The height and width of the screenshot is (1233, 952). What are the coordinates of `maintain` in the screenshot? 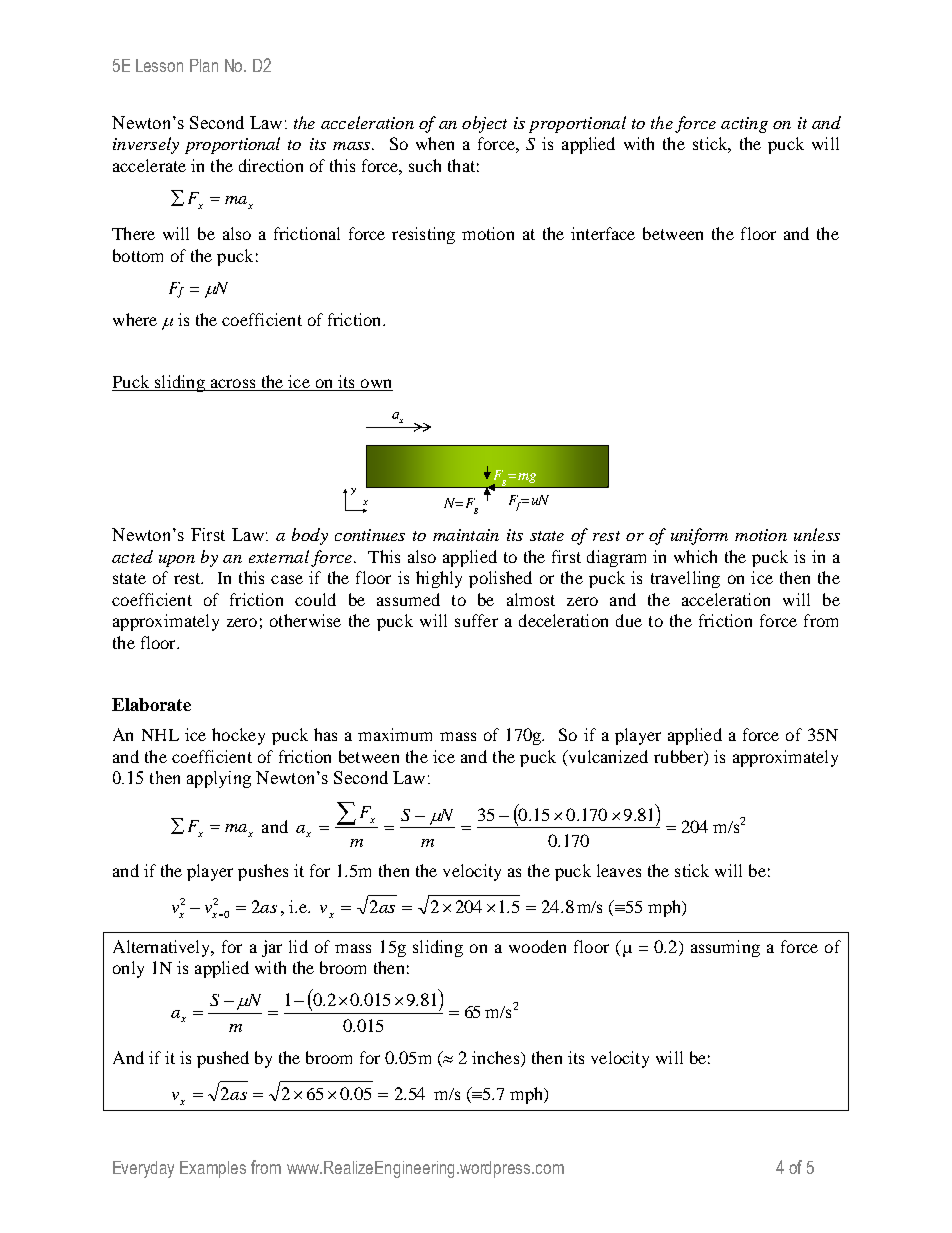 It's located at (466, 535).
